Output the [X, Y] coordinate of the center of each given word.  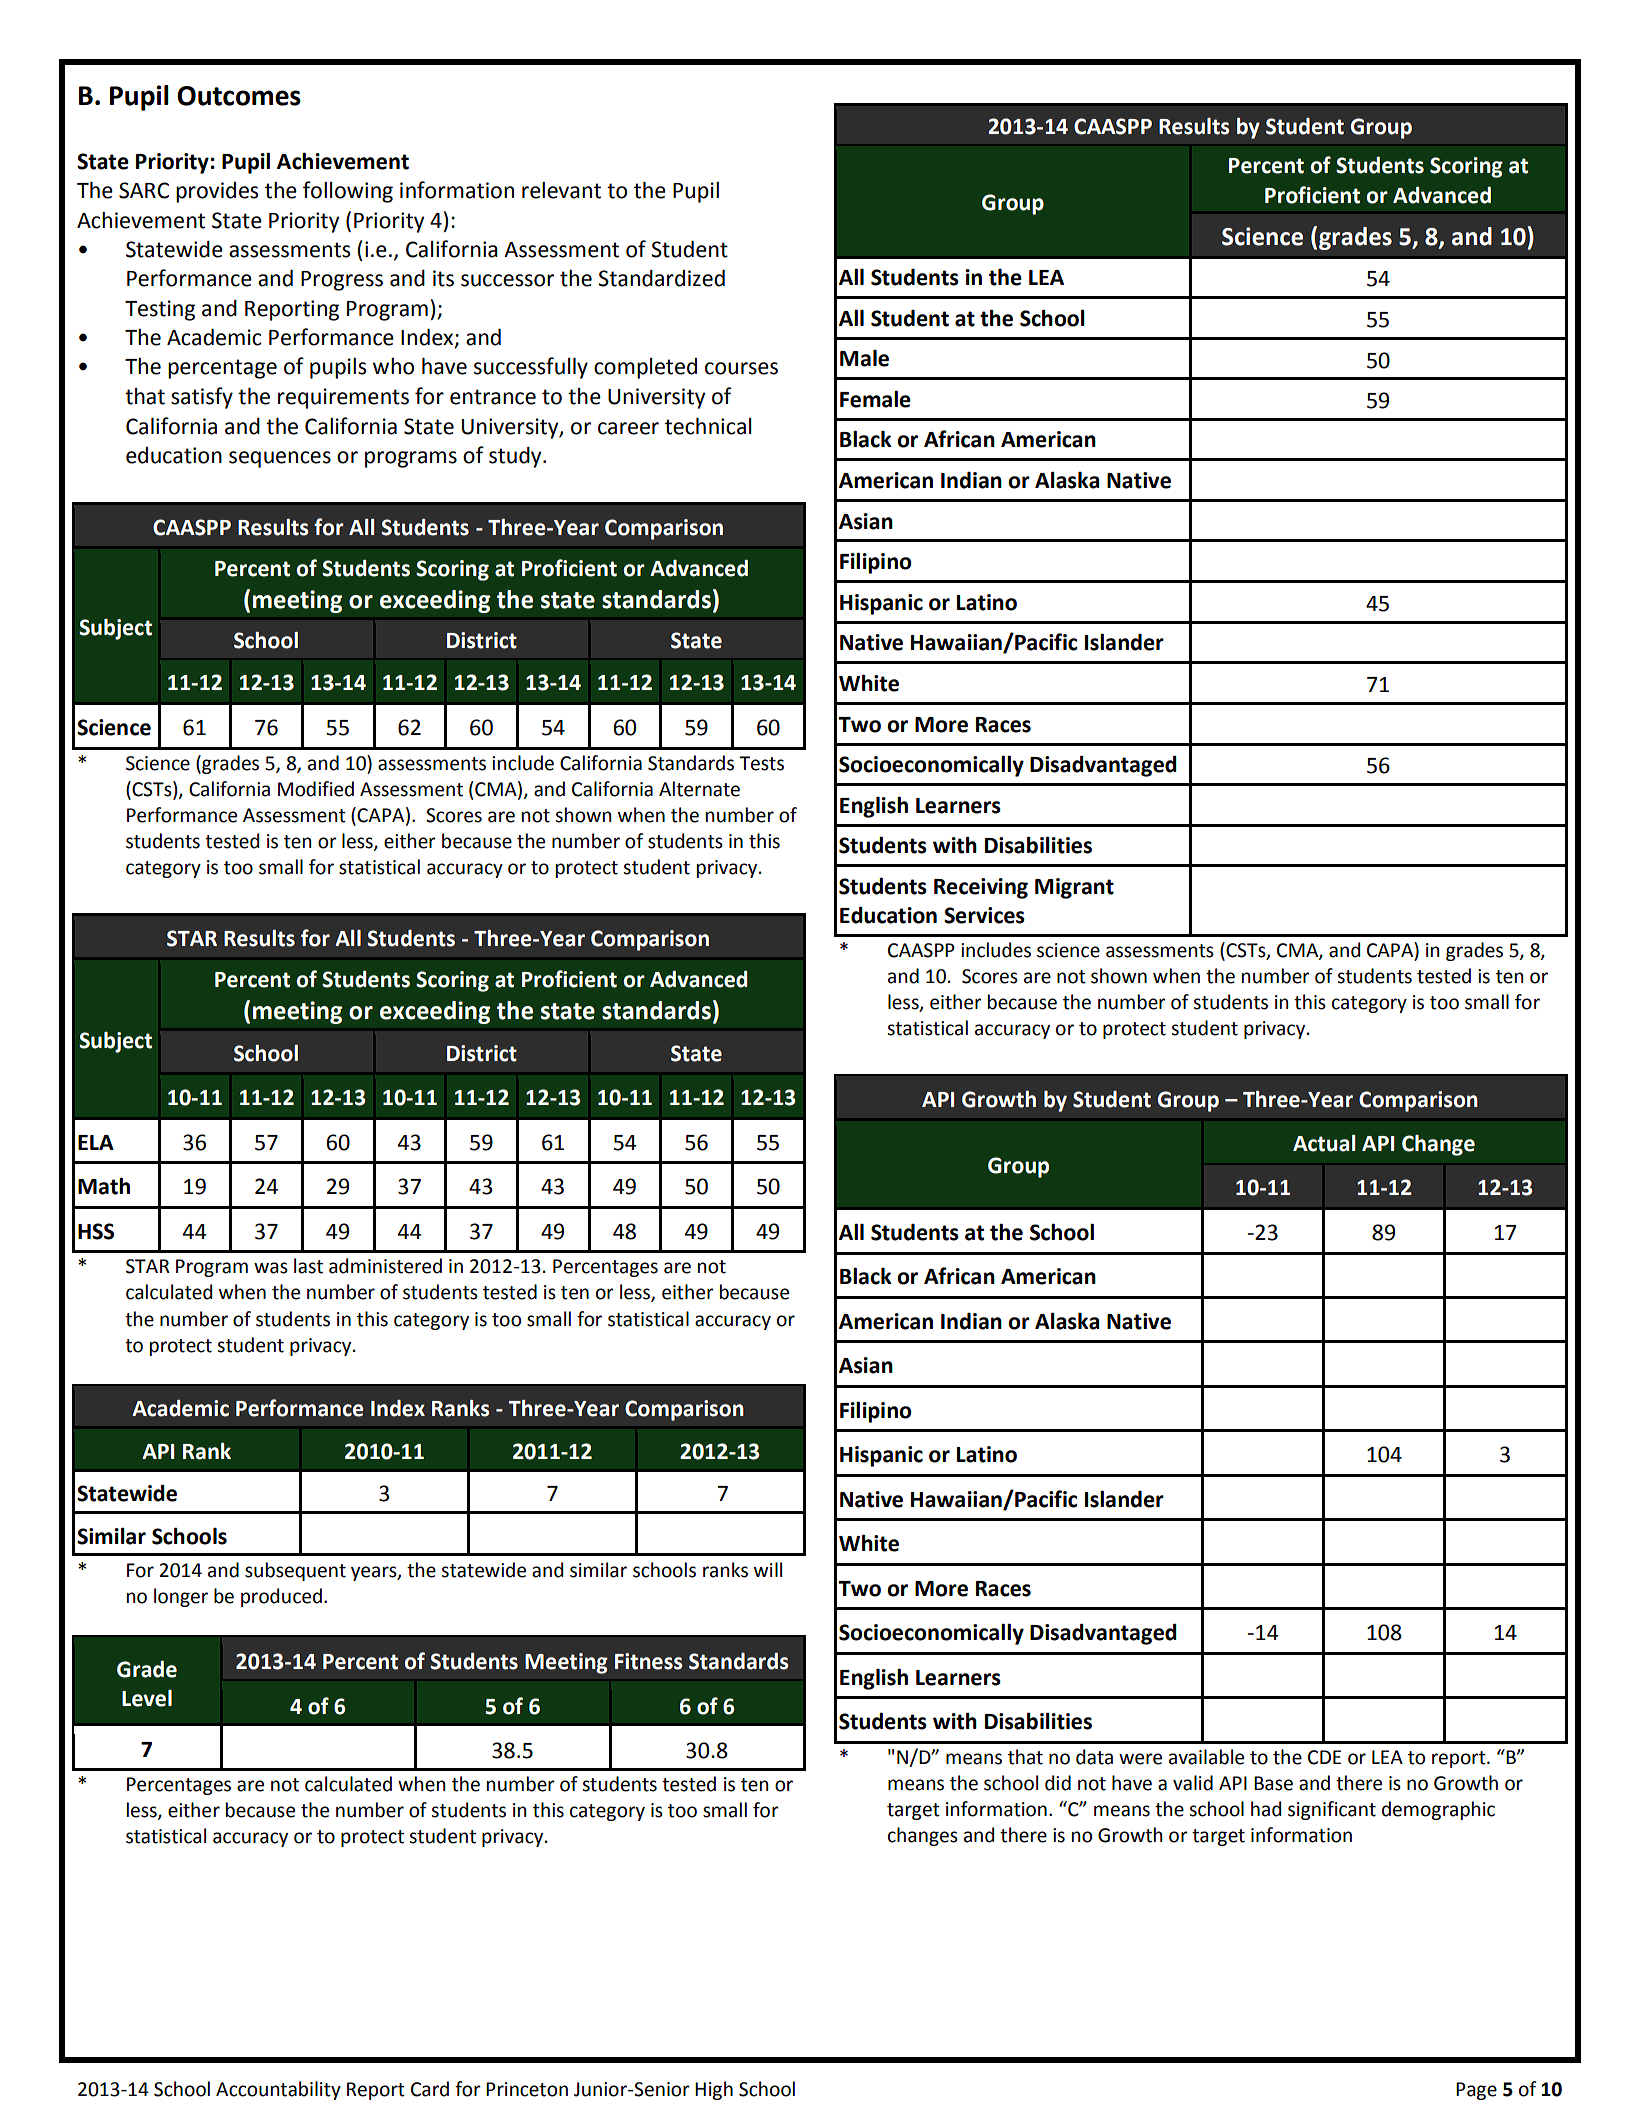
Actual [1324, 1143]
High [714, 2090]
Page [1476, 2091]
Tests [761, 763]
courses [741, 368]
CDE [1324, 1757]
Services [984, 915]
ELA [96, 1142]
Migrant [1074, 888]
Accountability [278, 2090]
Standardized [661, 278]
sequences [280, 459]
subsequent [295, 1571]
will [768, 1569]
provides [217, 192]
